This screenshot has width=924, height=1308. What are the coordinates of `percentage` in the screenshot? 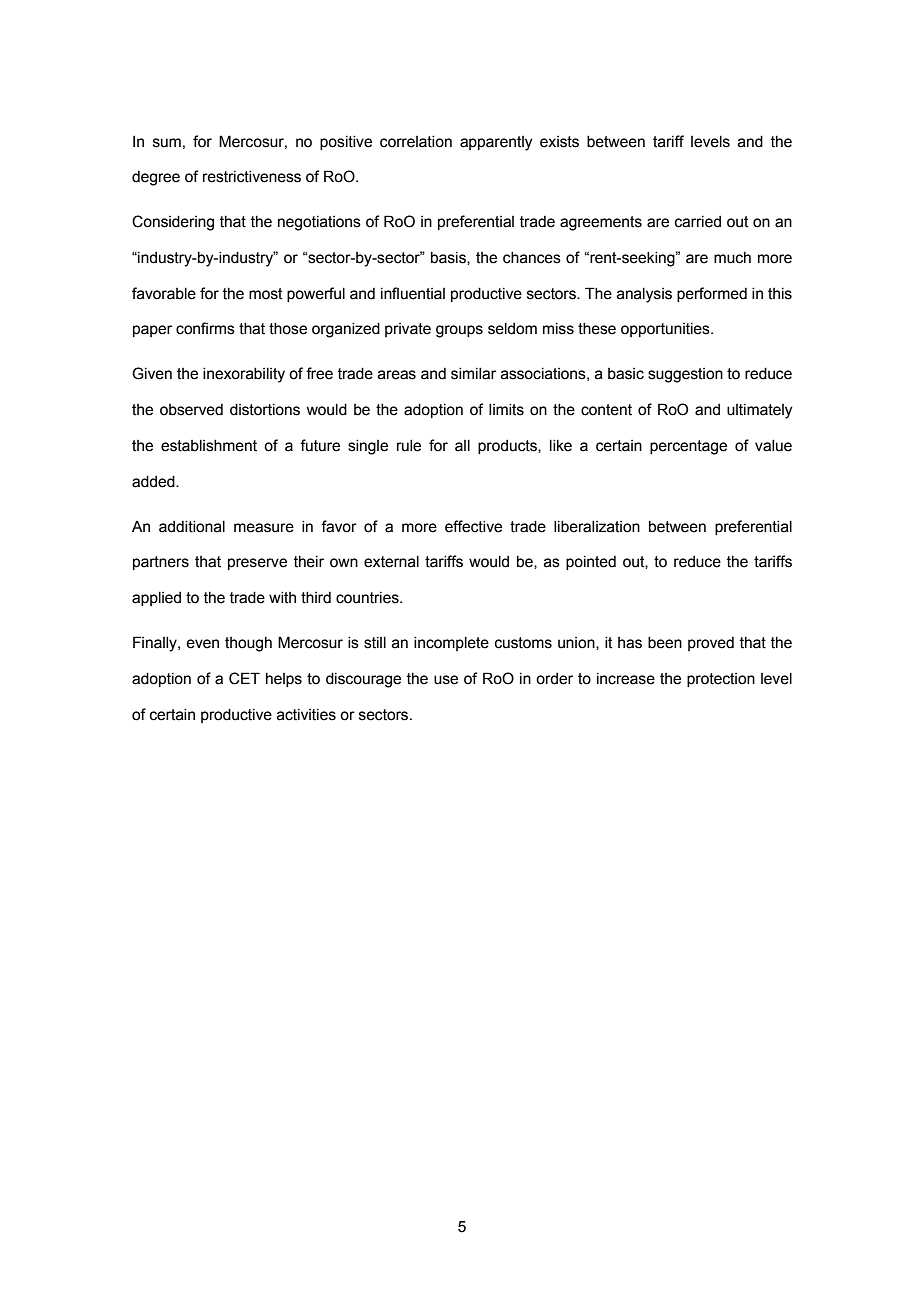 It's located at (688, 447).
